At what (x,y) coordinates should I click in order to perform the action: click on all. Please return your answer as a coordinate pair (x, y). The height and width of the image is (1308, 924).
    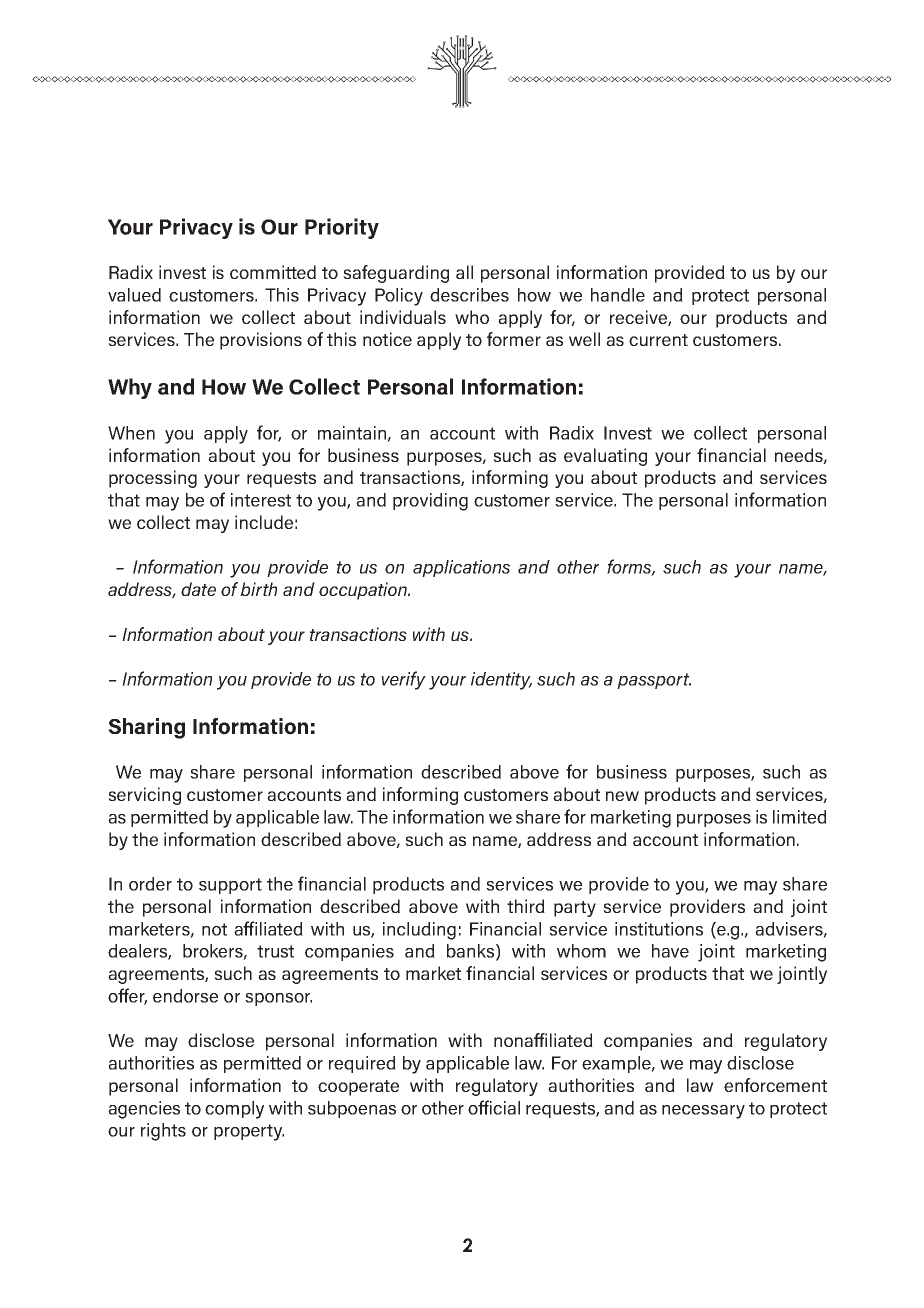
    Looking at the image, I should click on (464, 272).
